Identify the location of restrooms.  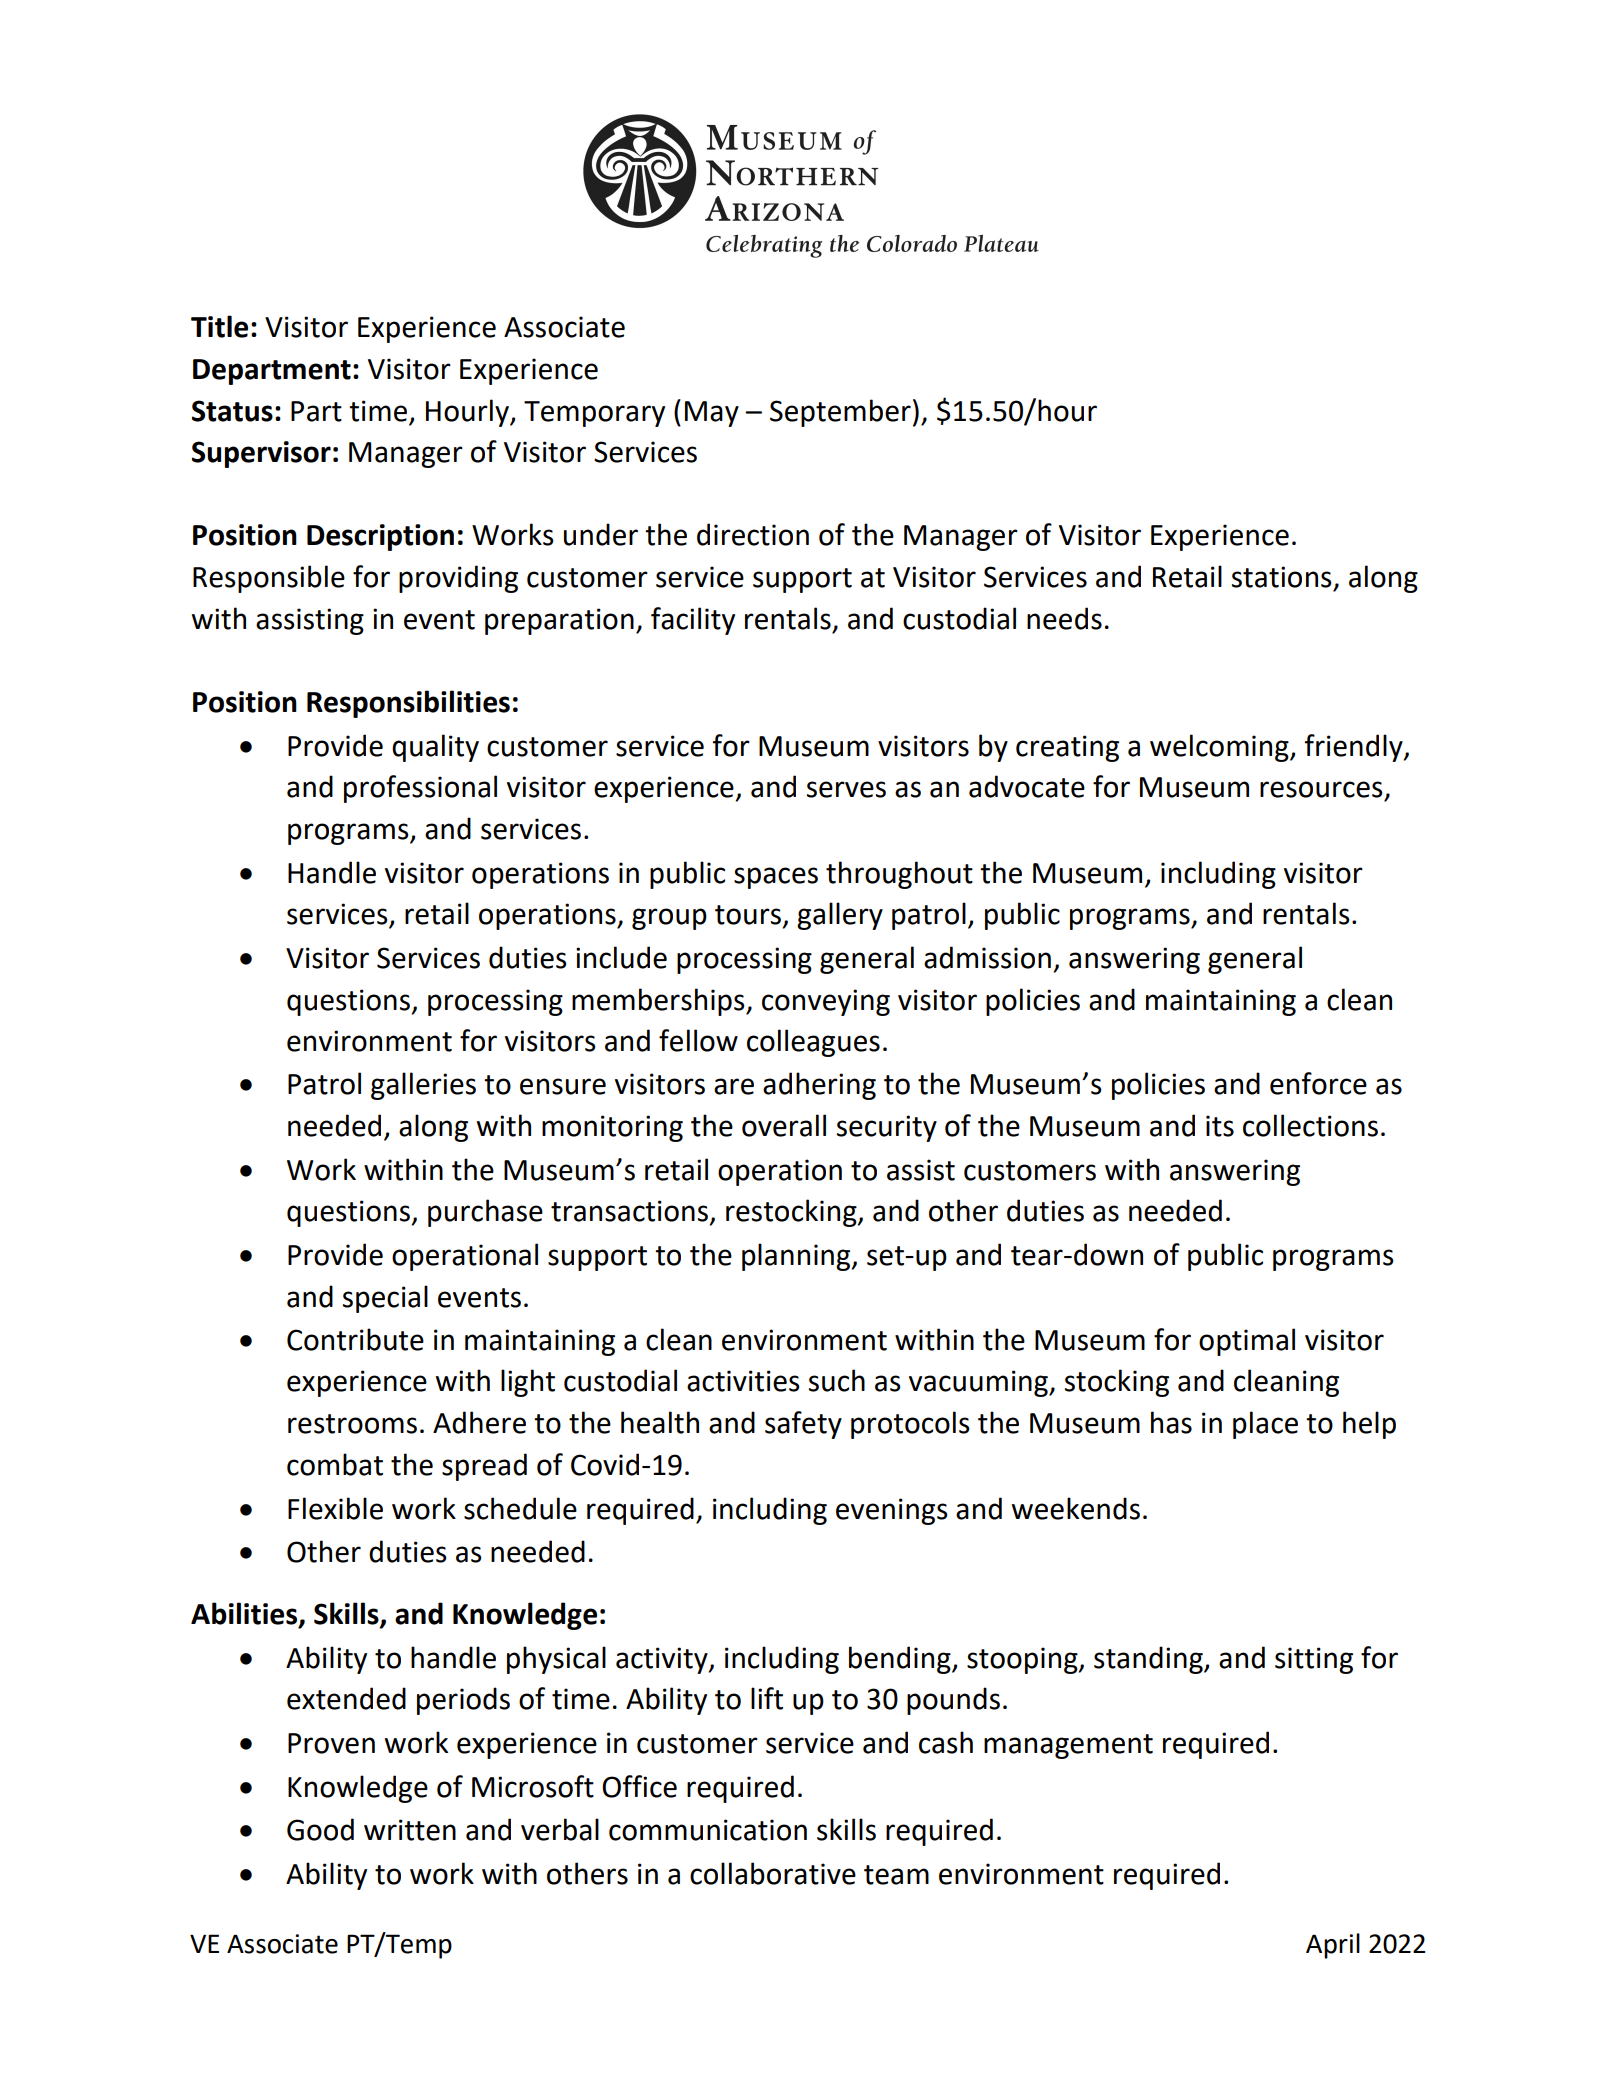
(352, 1424).
